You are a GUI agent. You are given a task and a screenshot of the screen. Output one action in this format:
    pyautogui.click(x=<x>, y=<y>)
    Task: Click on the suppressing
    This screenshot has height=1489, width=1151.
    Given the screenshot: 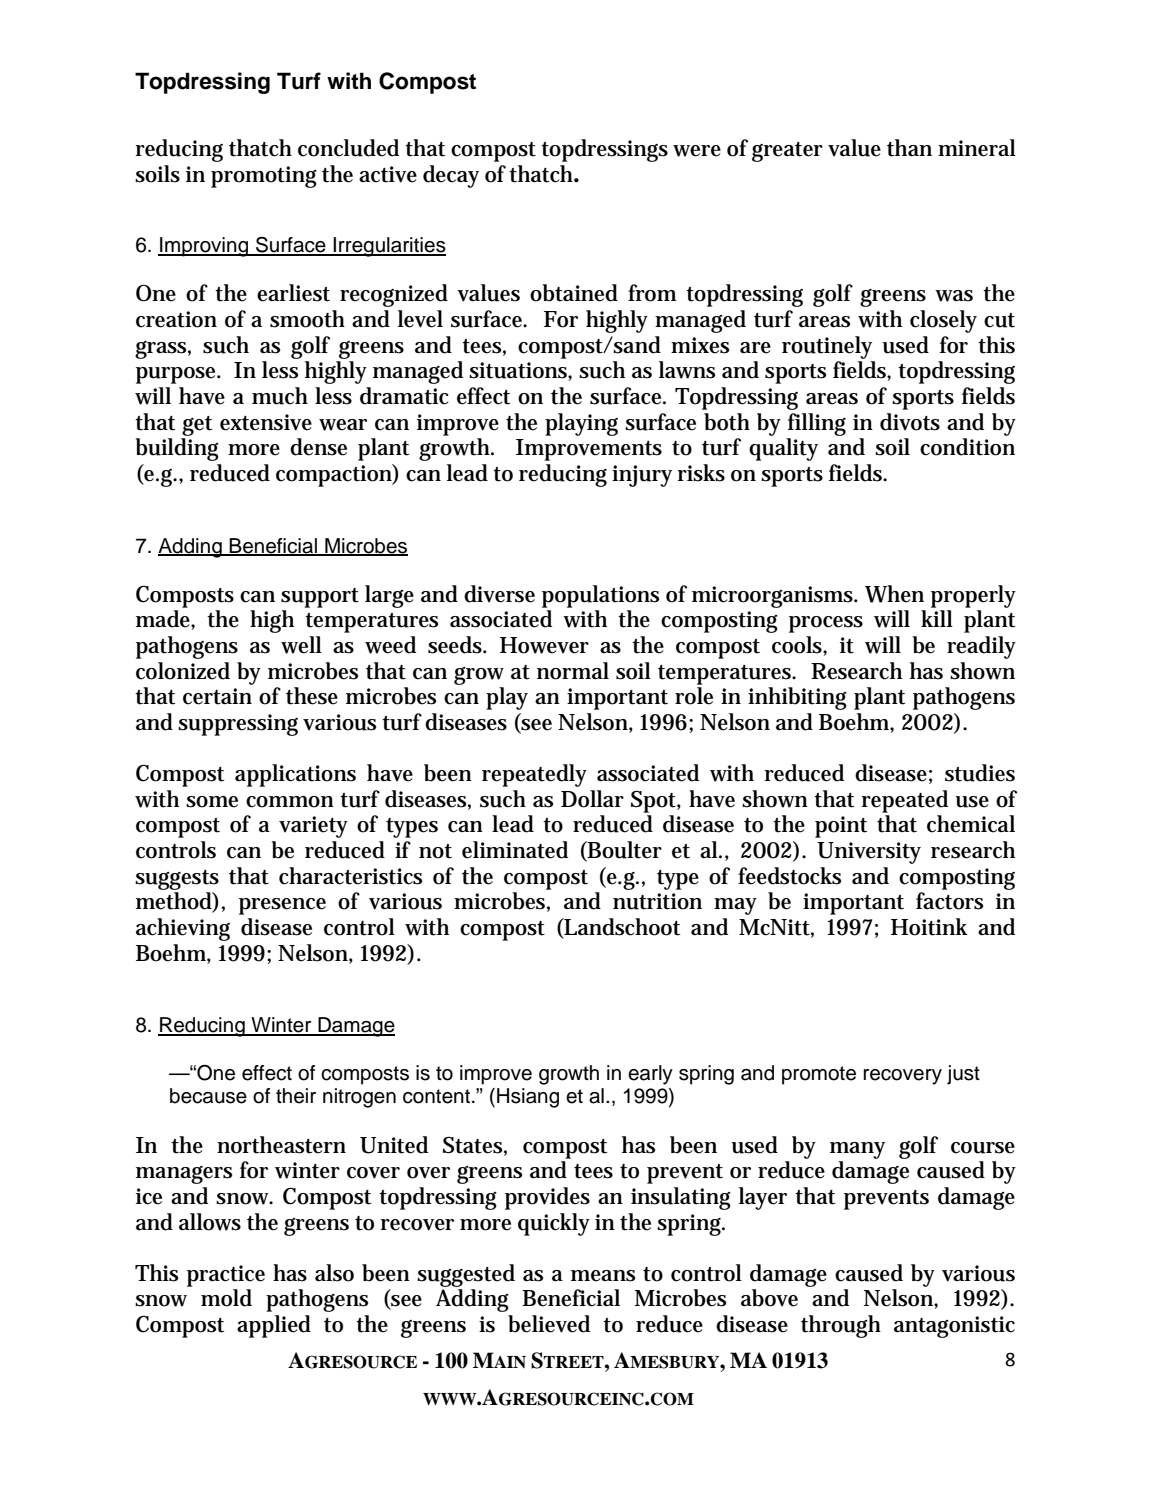 What is the action you would take?
    pyautogui.click(x=238, y=725)
